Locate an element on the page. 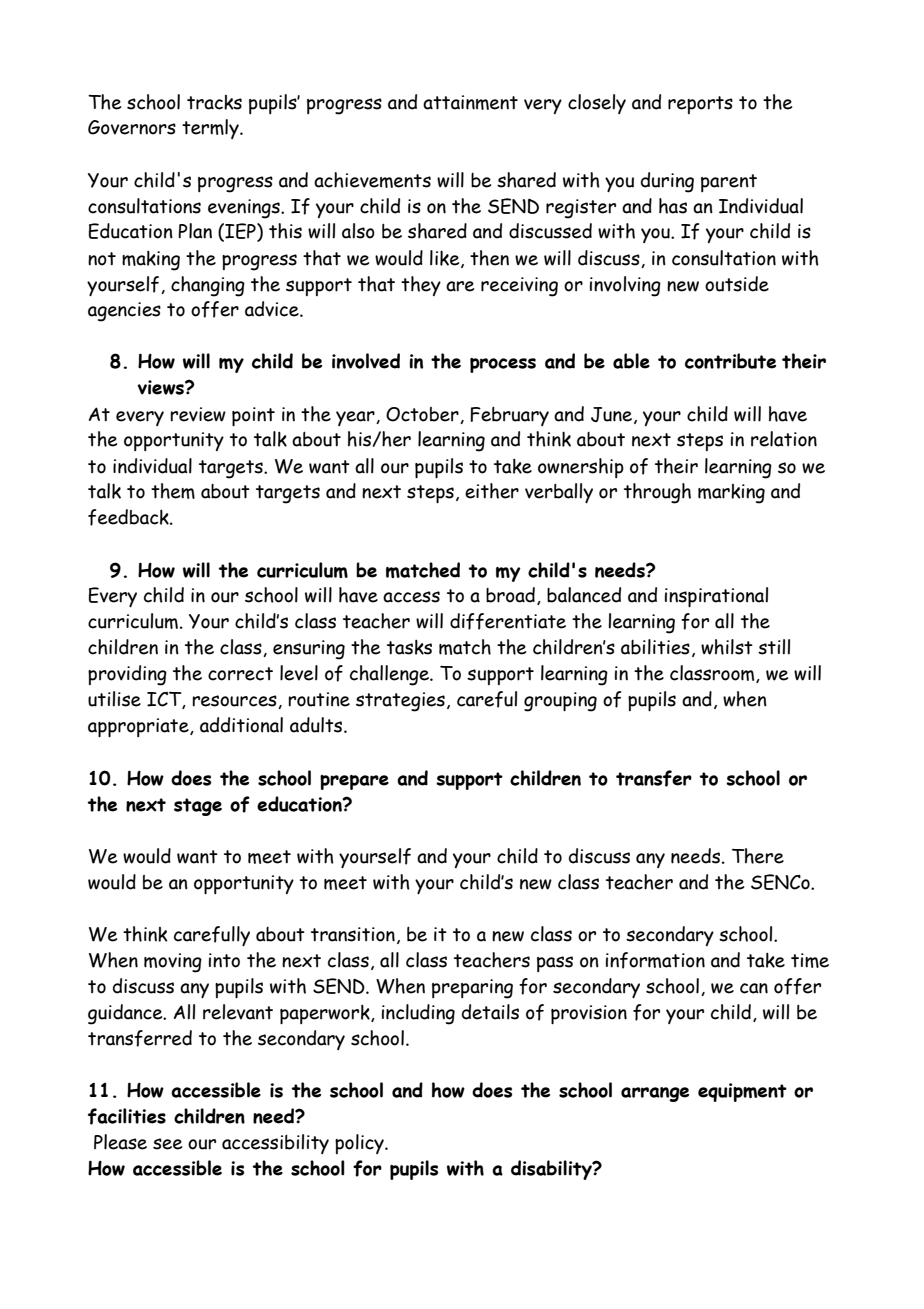 Image resolution: width=924 pixels, height=1309 pixels. marking is located at coordinates (731, 494).
